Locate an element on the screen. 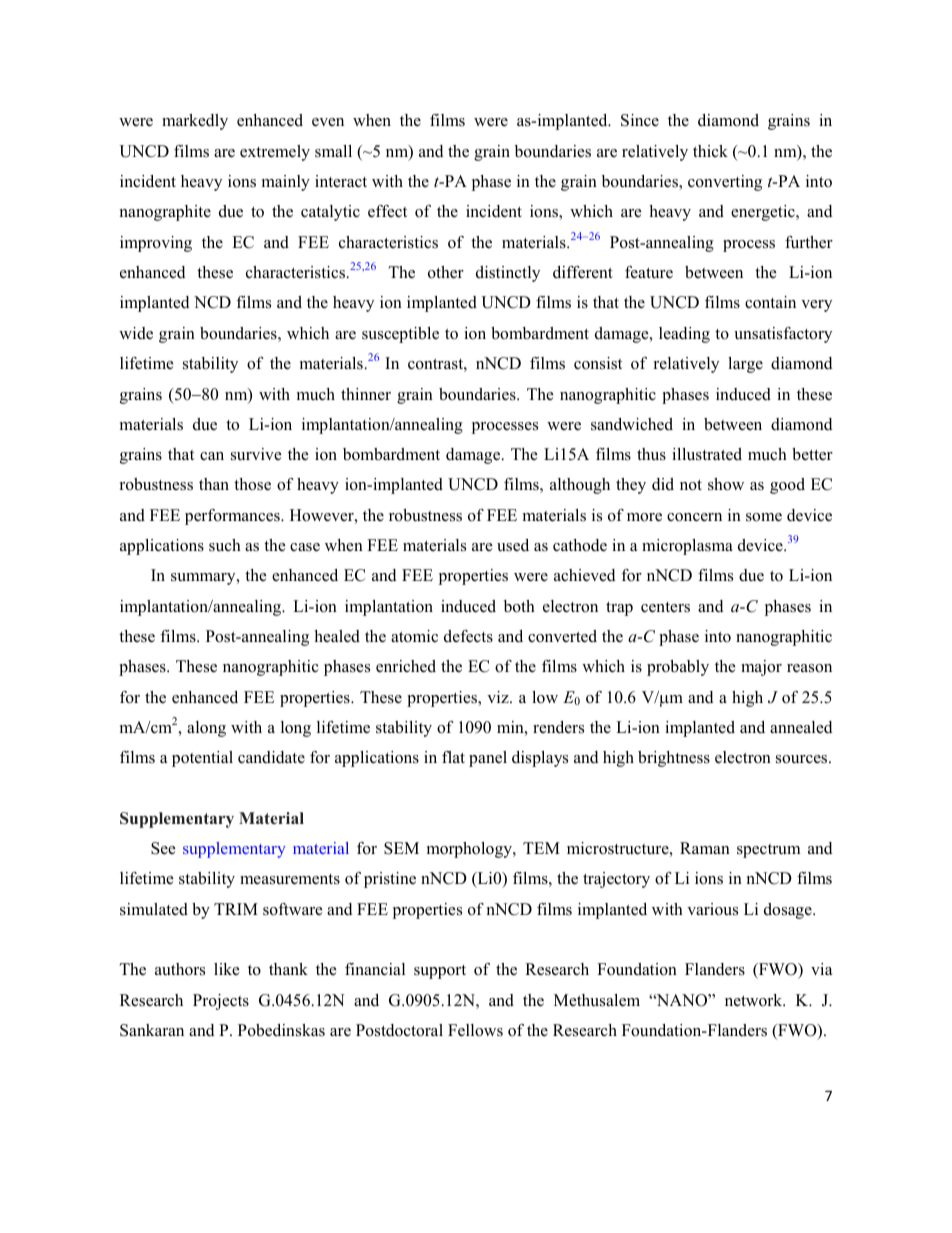  Fellows is located at coordinates (475, 1030).
